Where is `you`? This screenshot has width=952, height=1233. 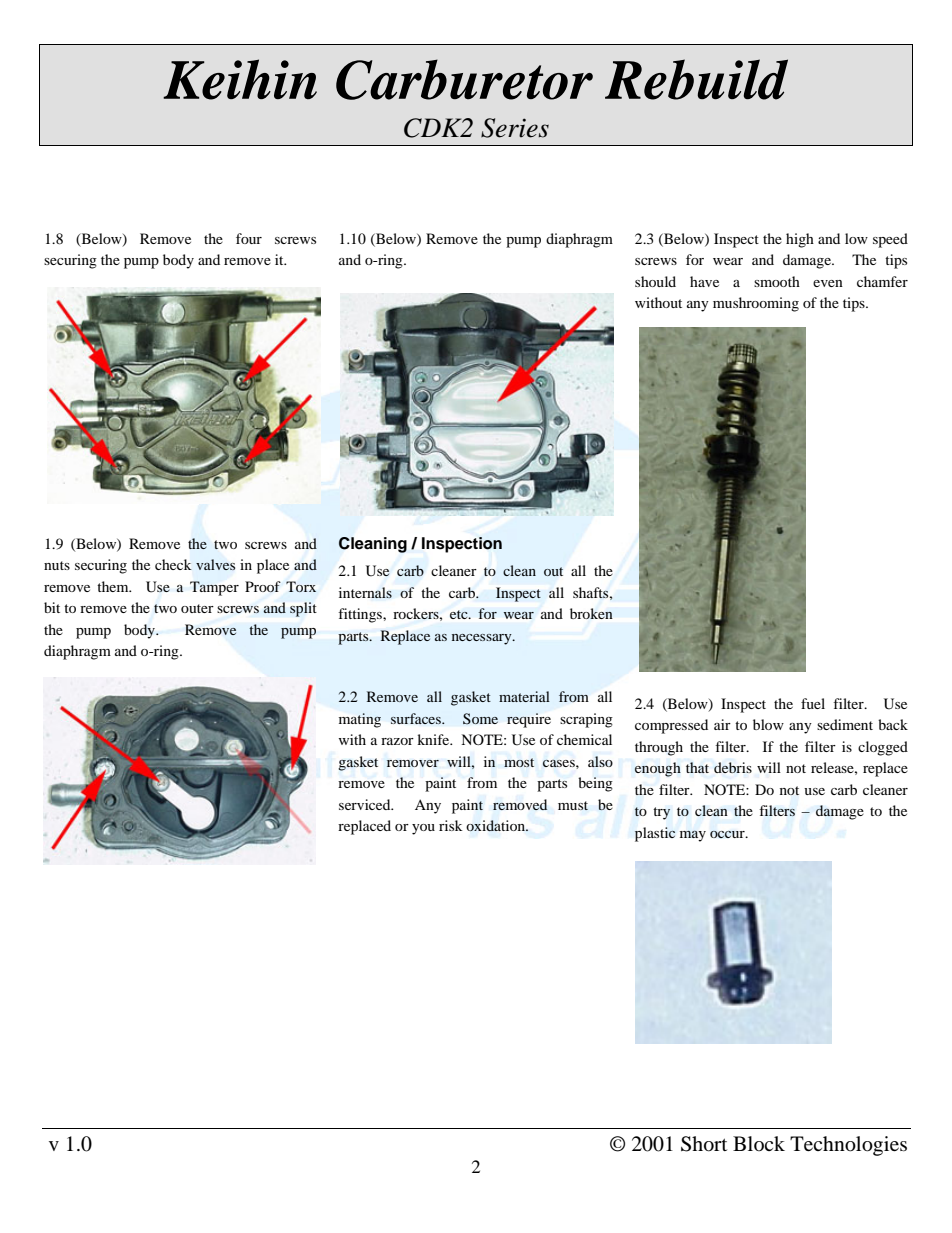 you is located at coordinates (423, 829).
